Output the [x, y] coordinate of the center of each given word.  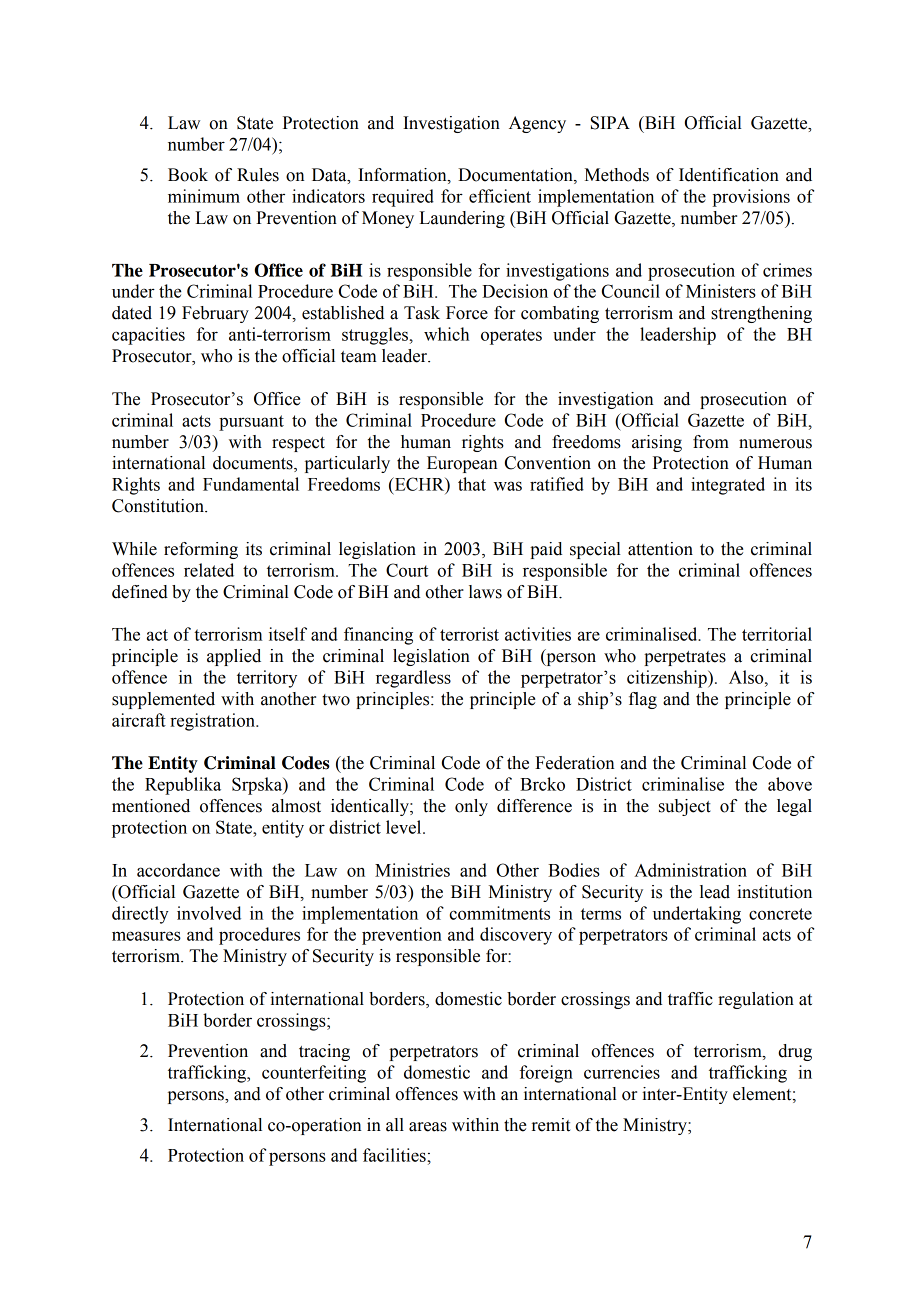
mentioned [151, 806]
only [471, 807]
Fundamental [251, 484]
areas [428, 1127]
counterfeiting [314, 1074]
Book [188, 175]
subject [685, 807]
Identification [729, 175]
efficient [500, 196]
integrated [728, 486]
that [472, 484]
